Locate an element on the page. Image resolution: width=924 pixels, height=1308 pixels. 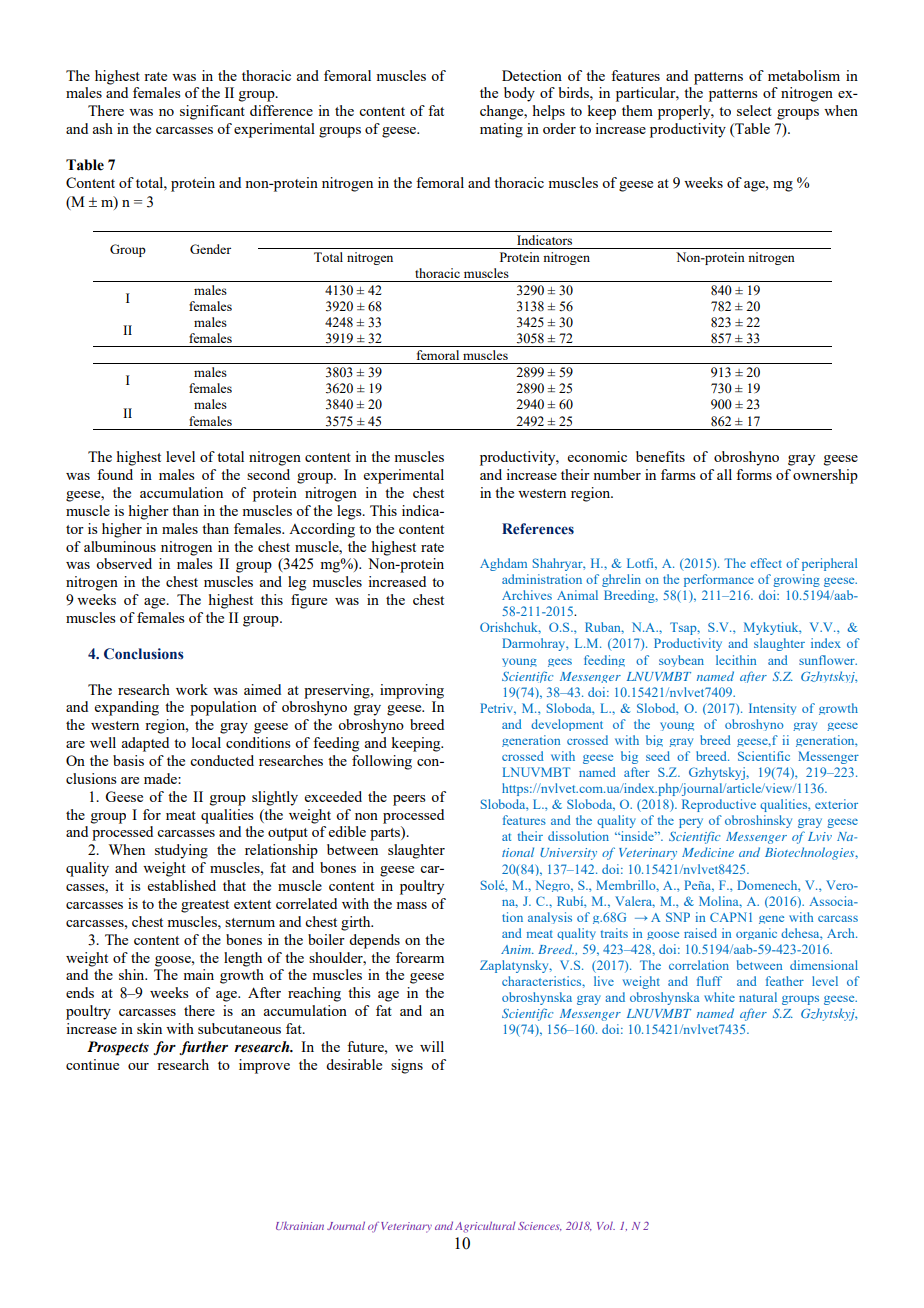
References is located at coordinates (538, 529).
